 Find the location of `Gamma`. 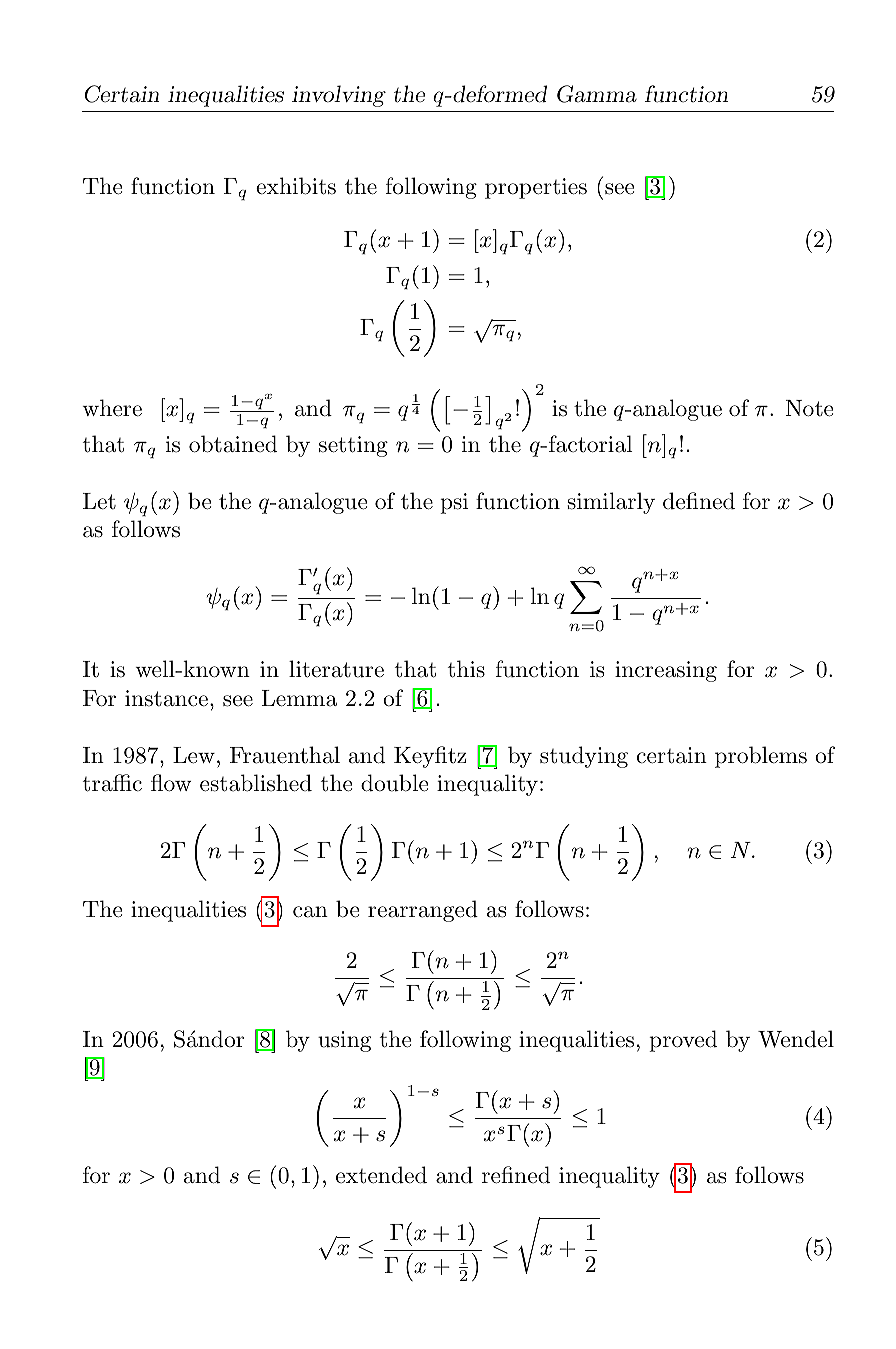

Gamma is located at coordinates (597, 94).
